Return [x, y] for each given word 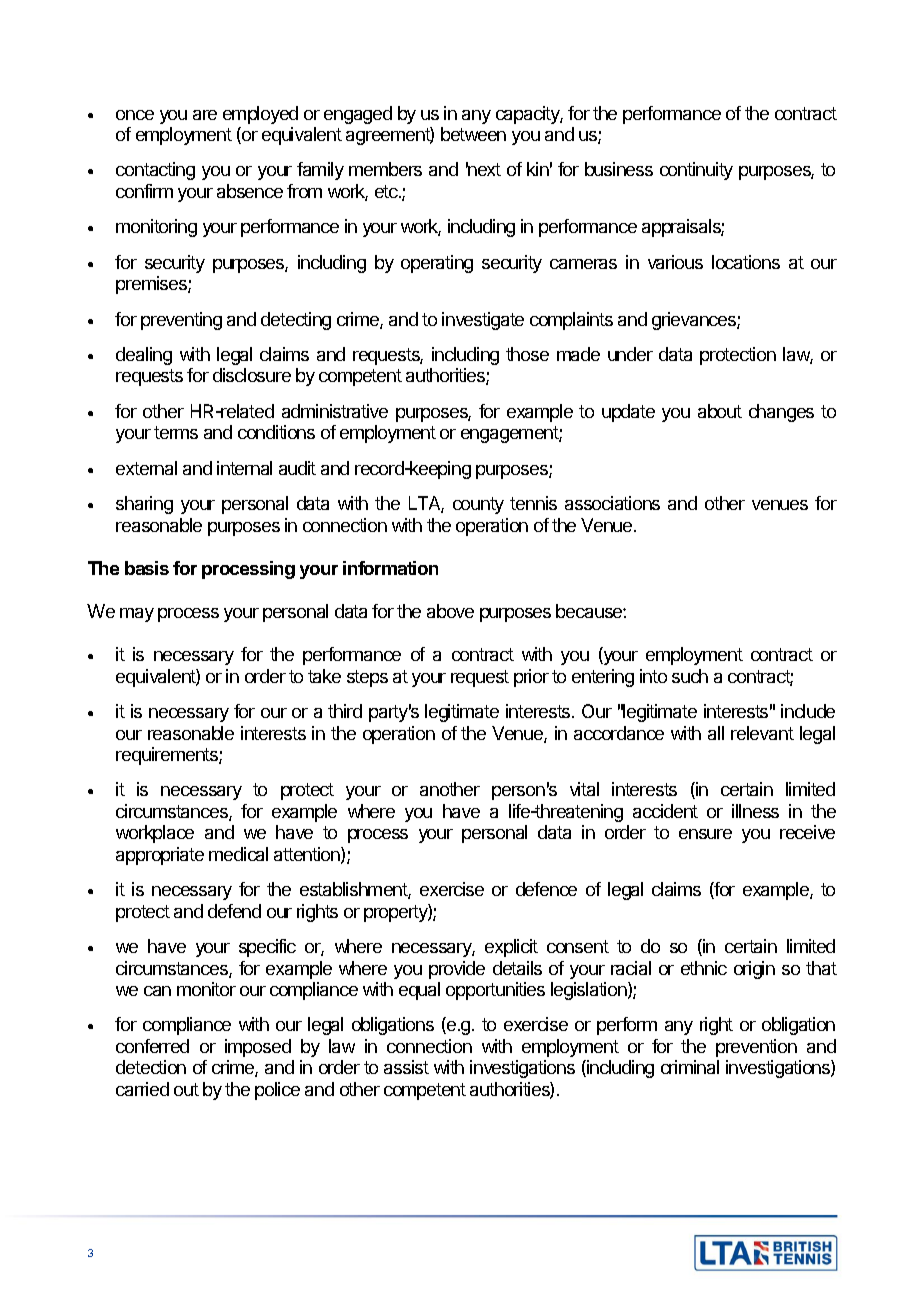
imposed [258, 1048]
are [205, 115]
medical [238, 854]
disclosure [252, 375]
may [137, 615]
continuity [696, 171]
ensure [705, 834]
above [450, 611]
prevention [756, 1048]
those [527, 354]
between [473, 134]
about [720, 411]
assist [406, 1067]
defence [546, 889]
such [690, 676]
